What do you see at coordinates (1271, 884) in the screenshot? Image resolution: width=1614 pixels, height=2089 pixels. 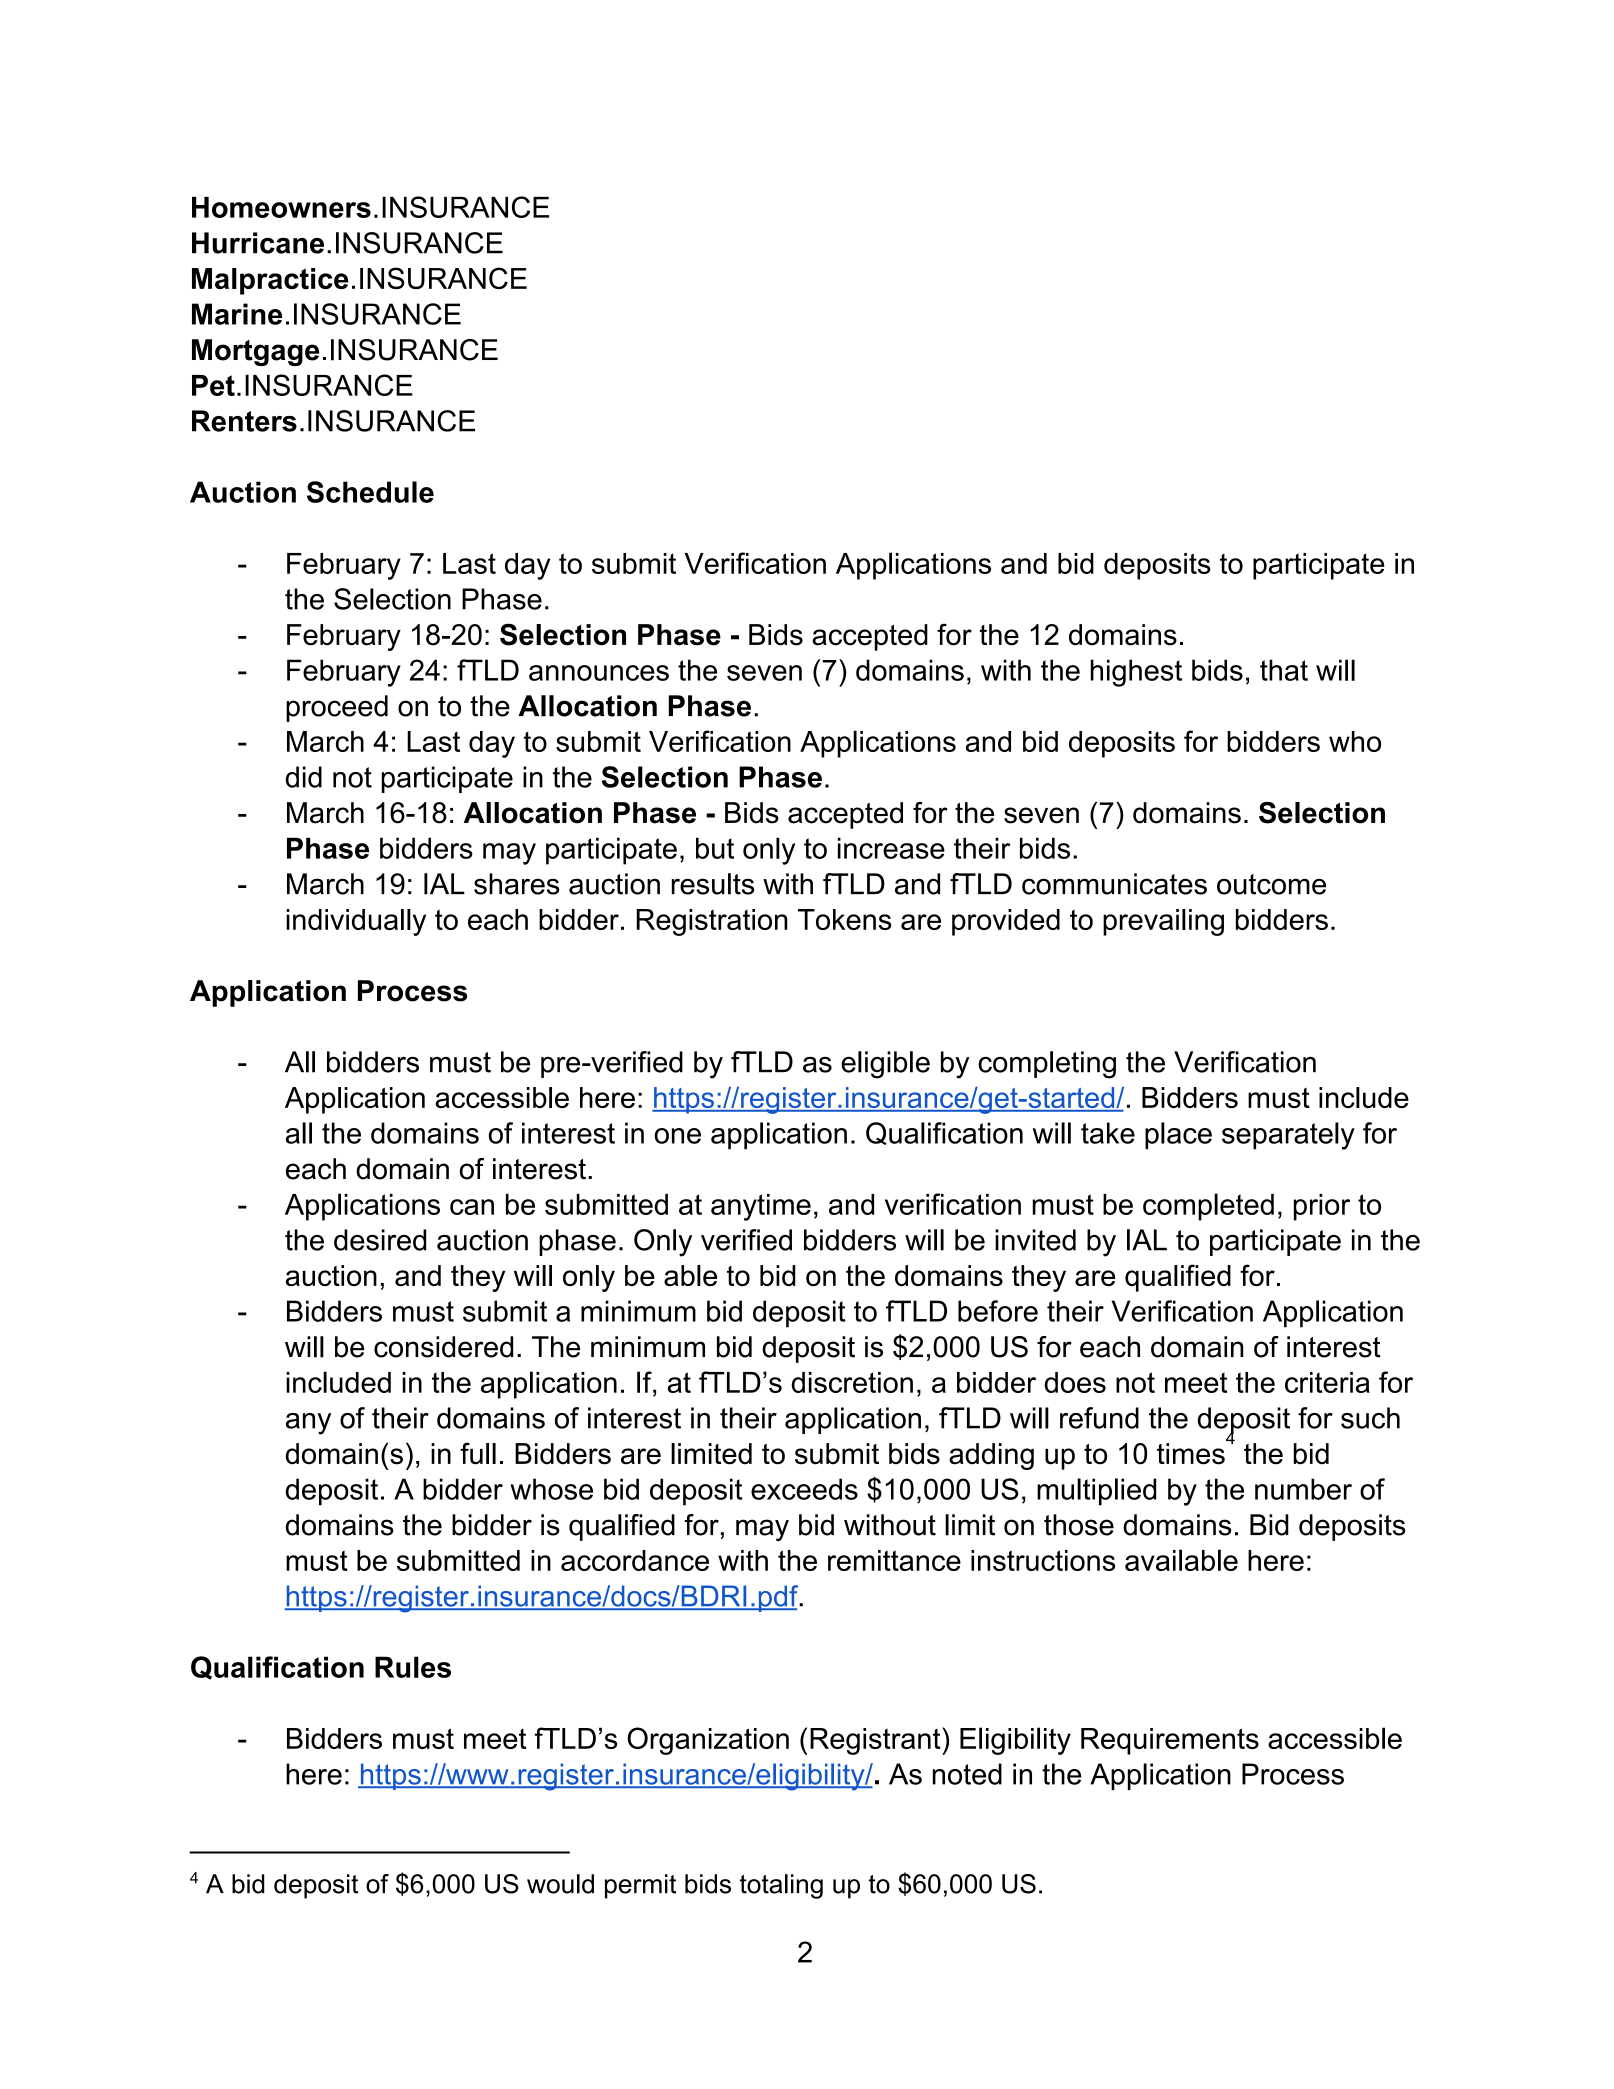 I see `outcome` at bounding box center [1271, 884].
